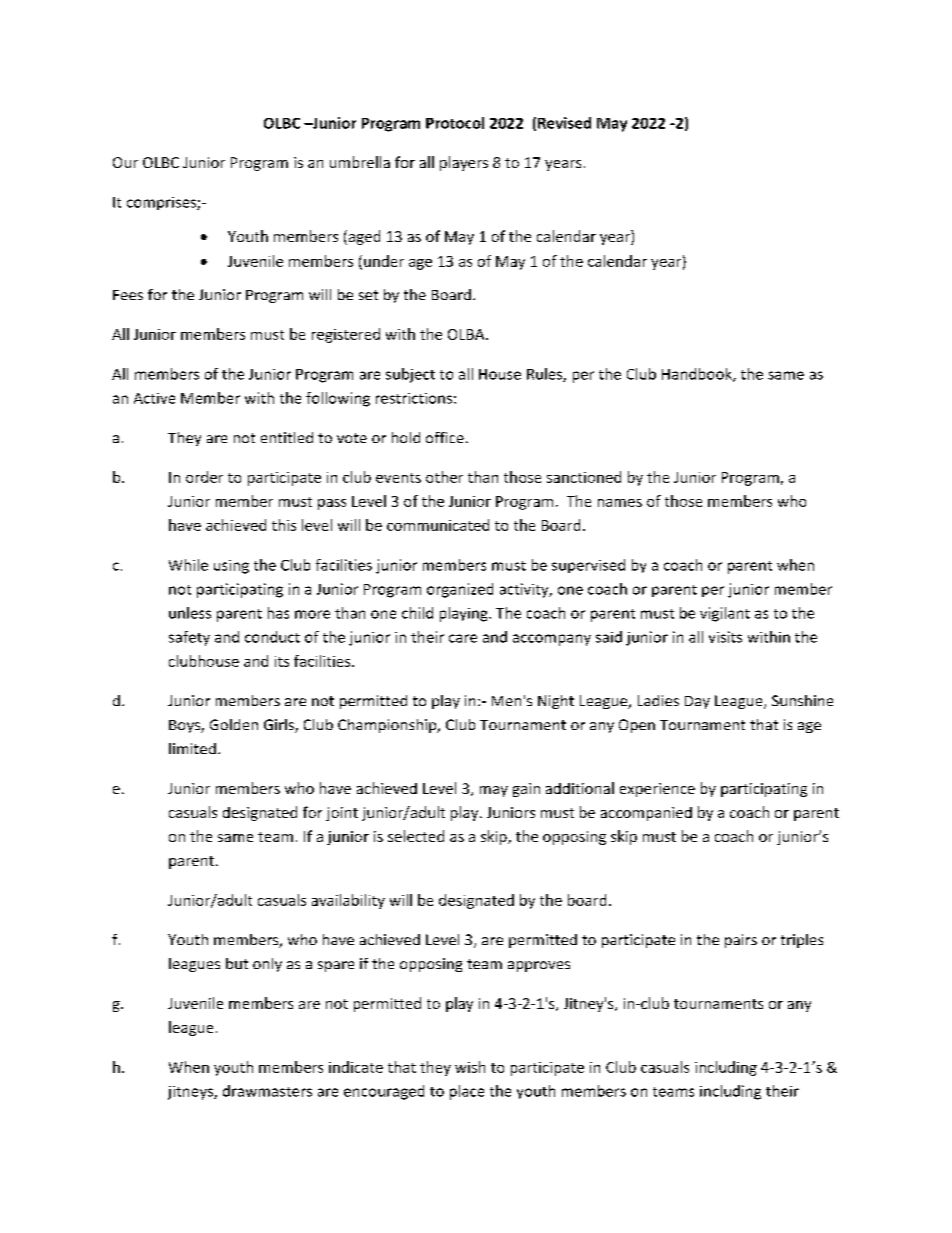 Image resolution: width=952 pixels, height=1233 pixels. I want to click on gain, so click(526, 790).
